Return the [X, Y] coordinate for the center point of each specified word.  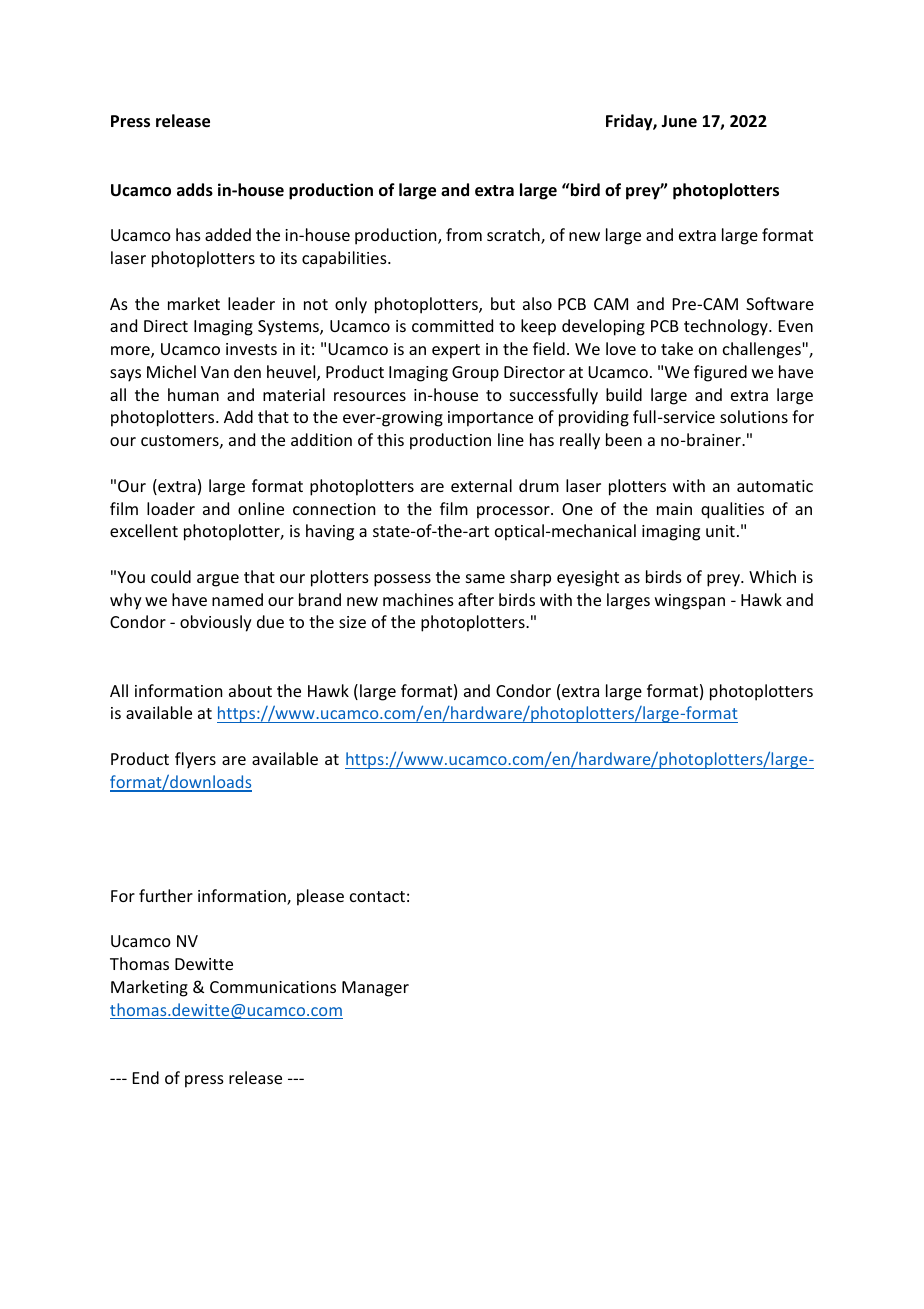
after [476, 599]
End [146, 1077]
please [320, 897]
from [464, 234]
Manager [375, 989]
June [679, 121]
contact [377, 896]
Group [475, 374]
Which [772, 576]
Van [215, 372]
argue [218, 580]
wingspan [690, 602]
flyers [195, 760]
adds [195, 190]
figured [720, 373]
